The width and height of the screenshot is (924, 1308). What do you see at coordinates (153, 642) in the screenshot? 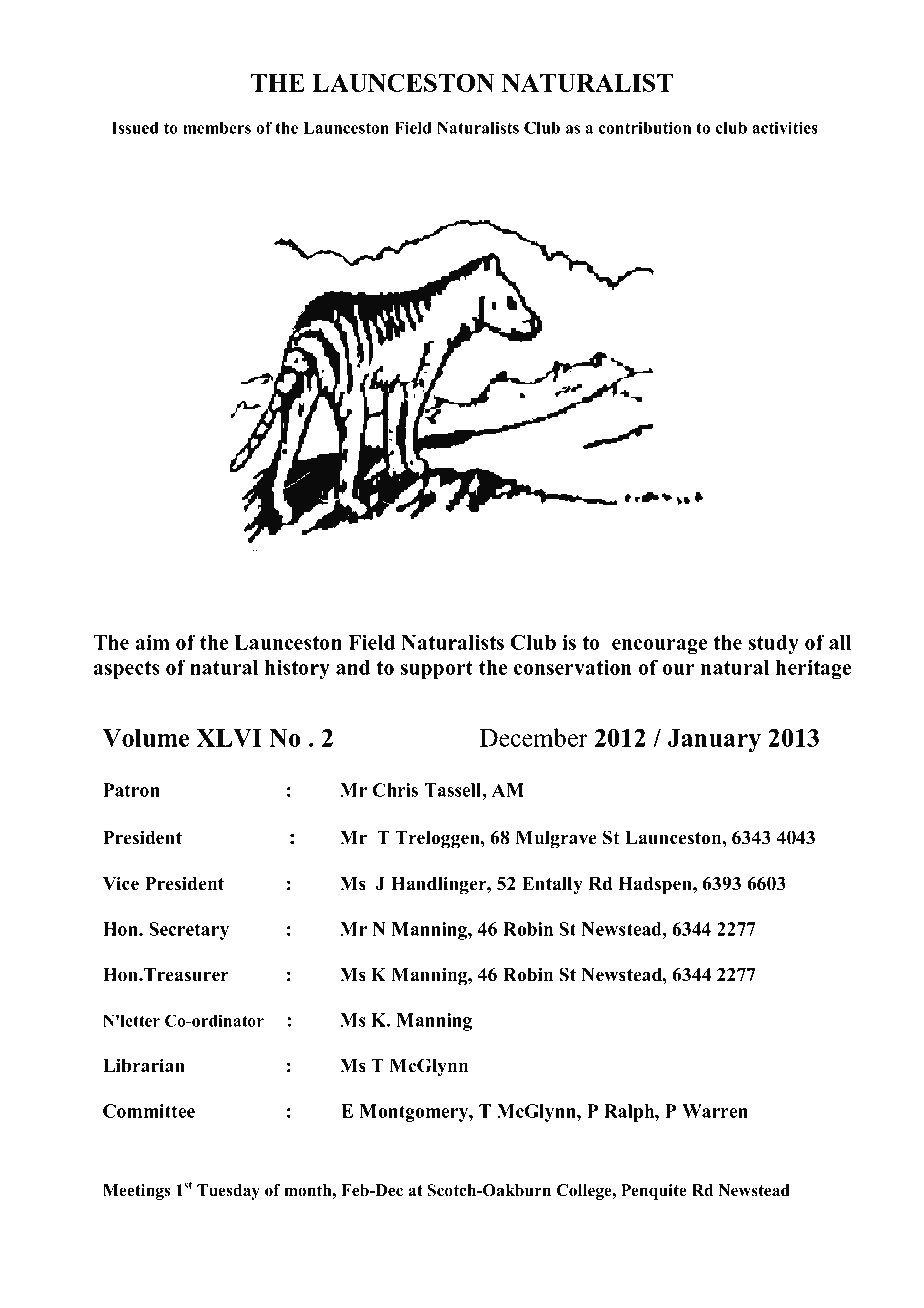
I see `aim` at bounding box center [153, 642].
